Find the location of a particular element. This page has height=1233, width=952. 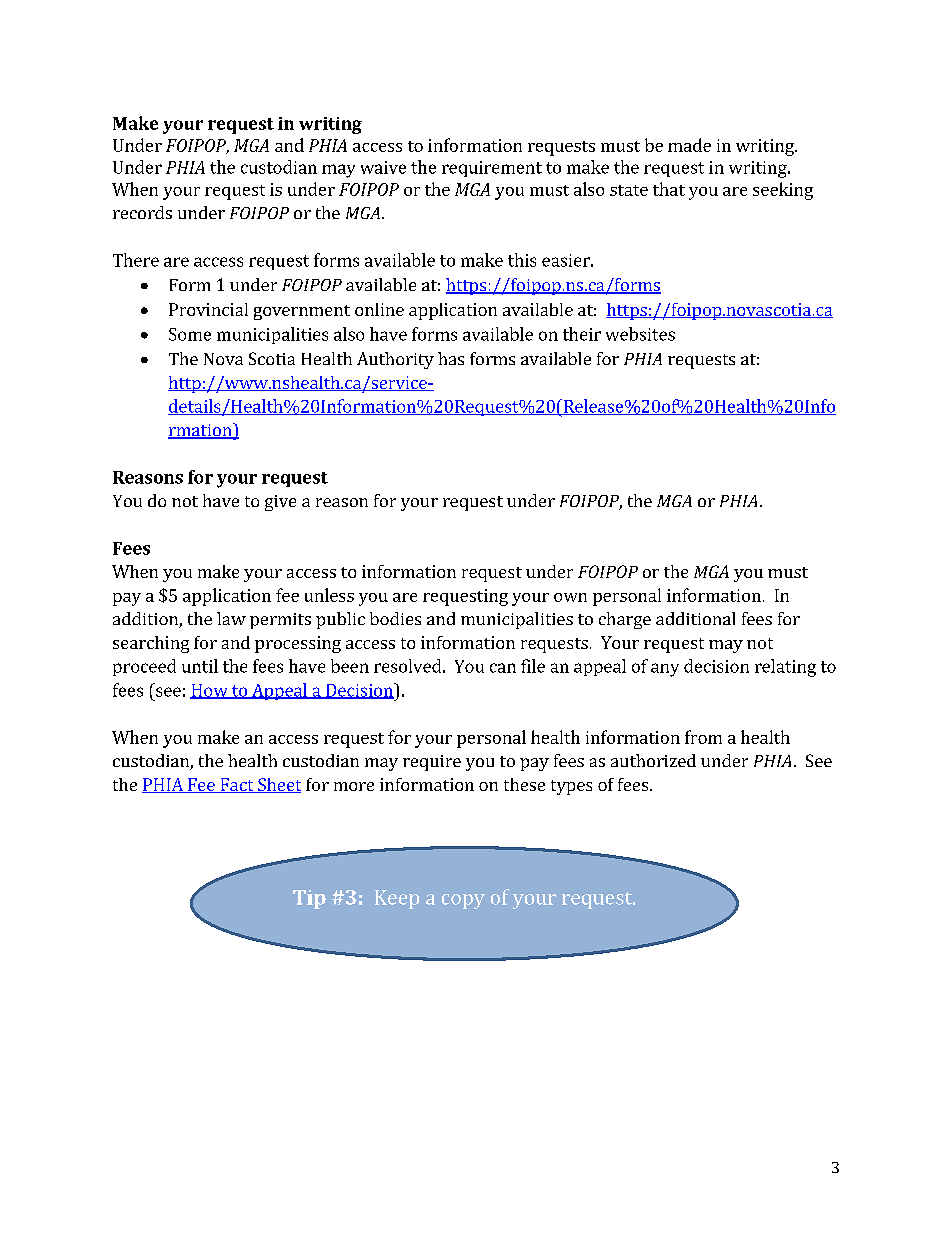

charge is located at coordinates (625, 620).
